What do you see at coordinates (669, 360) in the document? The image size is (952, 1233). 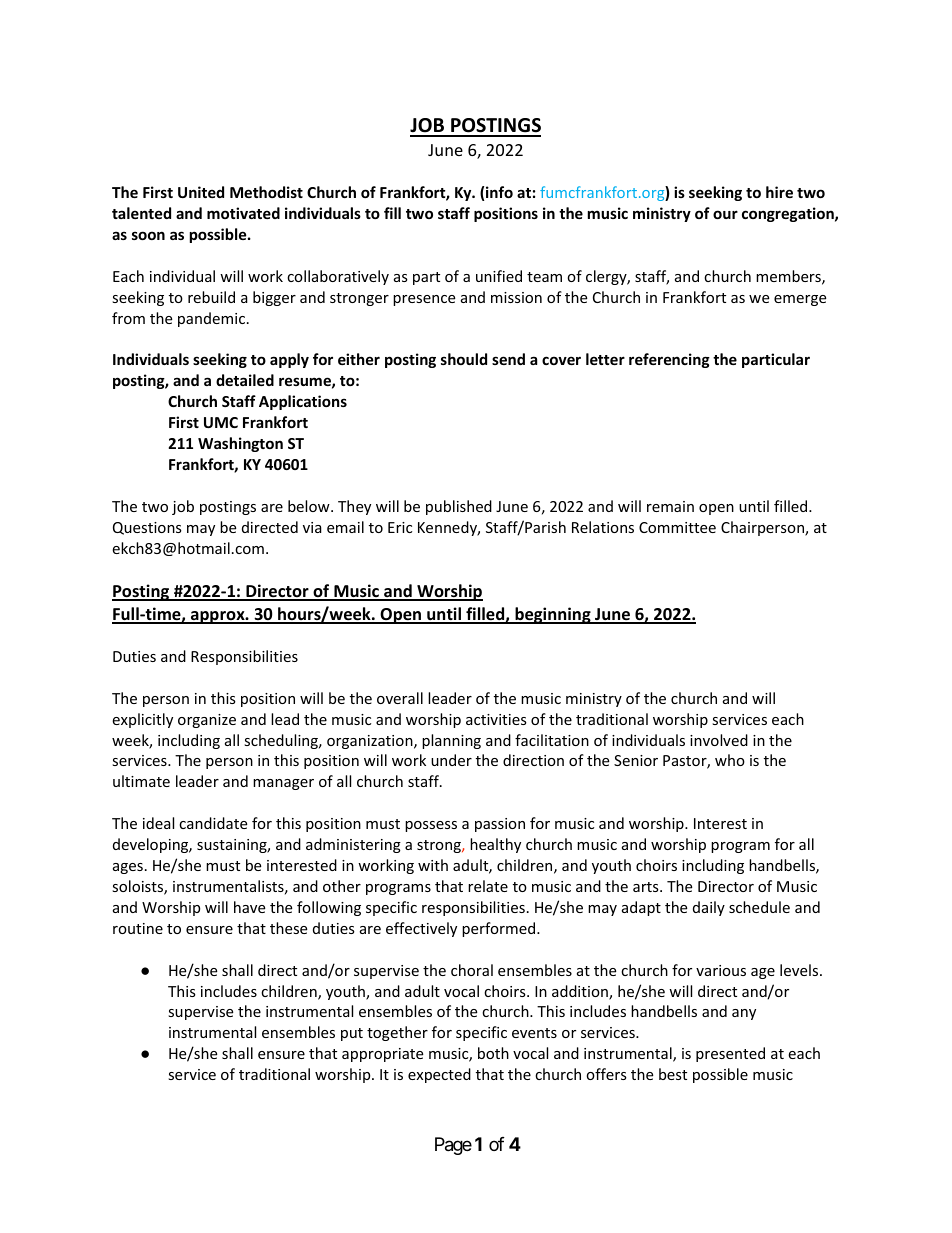 I see `referencing` at bounding box center [669, 360].
